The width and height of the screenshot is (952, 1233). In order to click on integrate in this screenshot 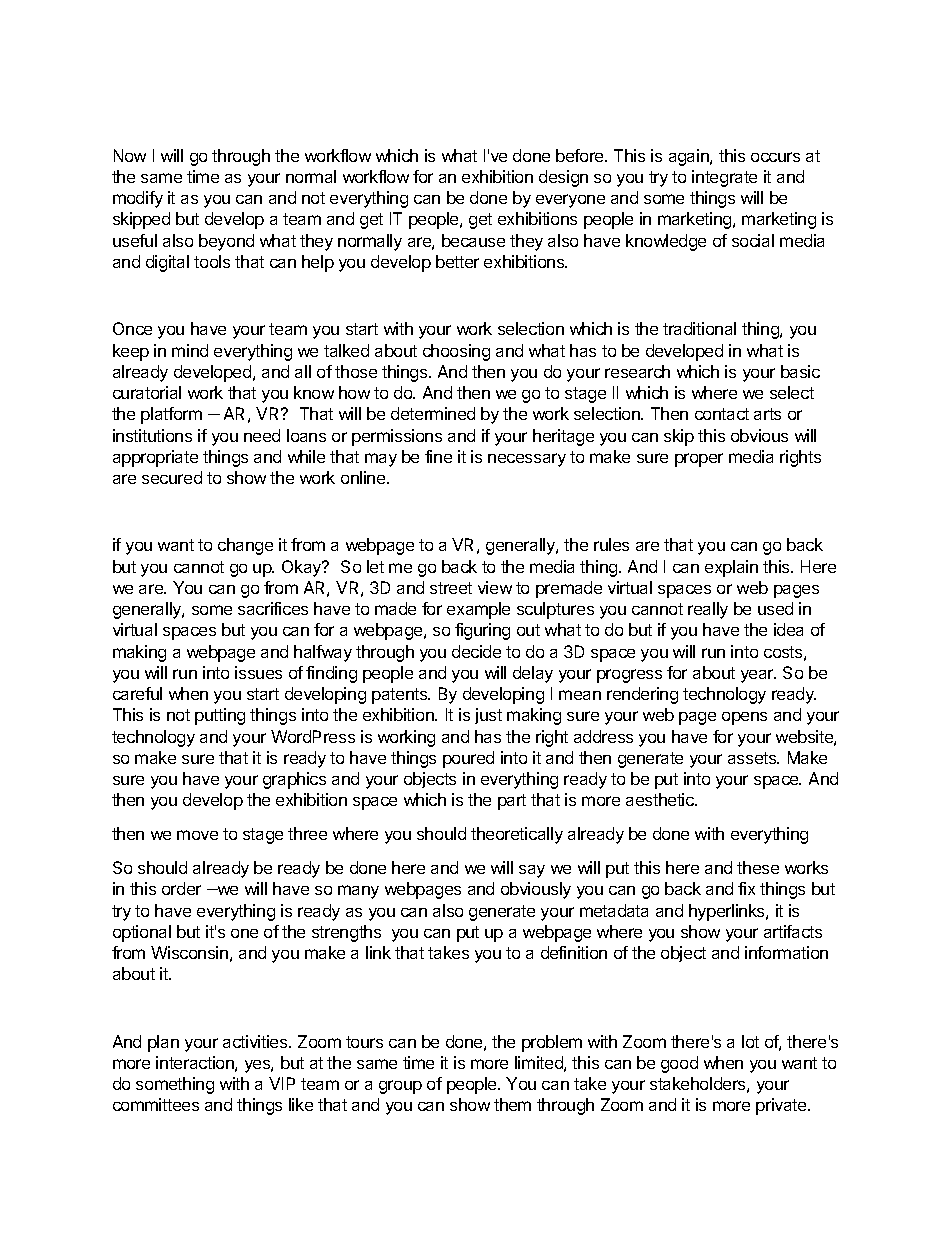, I will do `click(724, 178)`.
